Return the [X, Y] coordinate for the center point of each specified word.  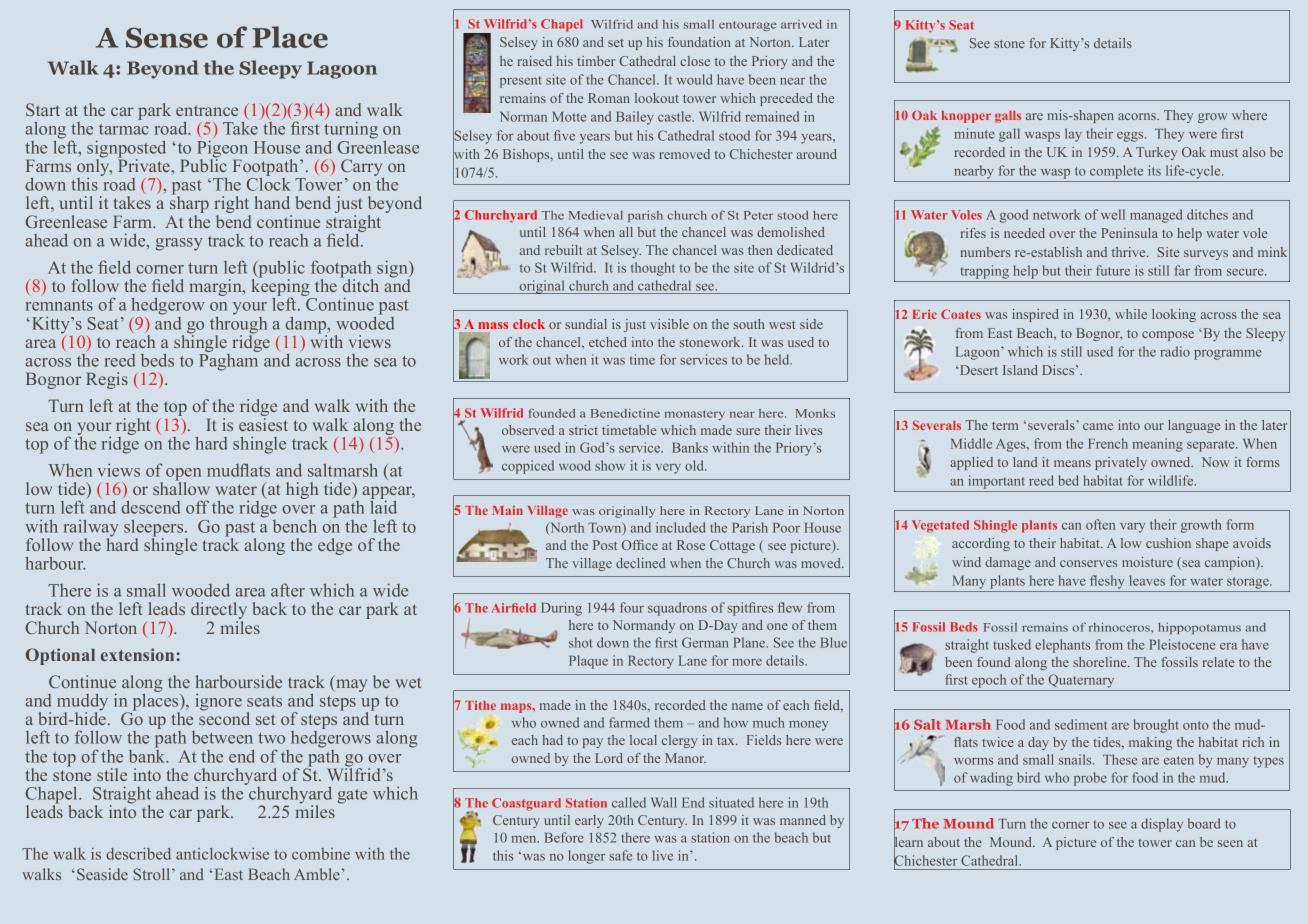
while [1131, 314]
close [695, 61]
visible [669, 324]
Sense [167, 37]
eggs [1131, 137]
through [238, 325]
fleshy [1107, 582]
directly [219, 612]
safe [621, 855]
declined [641, 563]
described [138, 854]
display [1162, 825]
